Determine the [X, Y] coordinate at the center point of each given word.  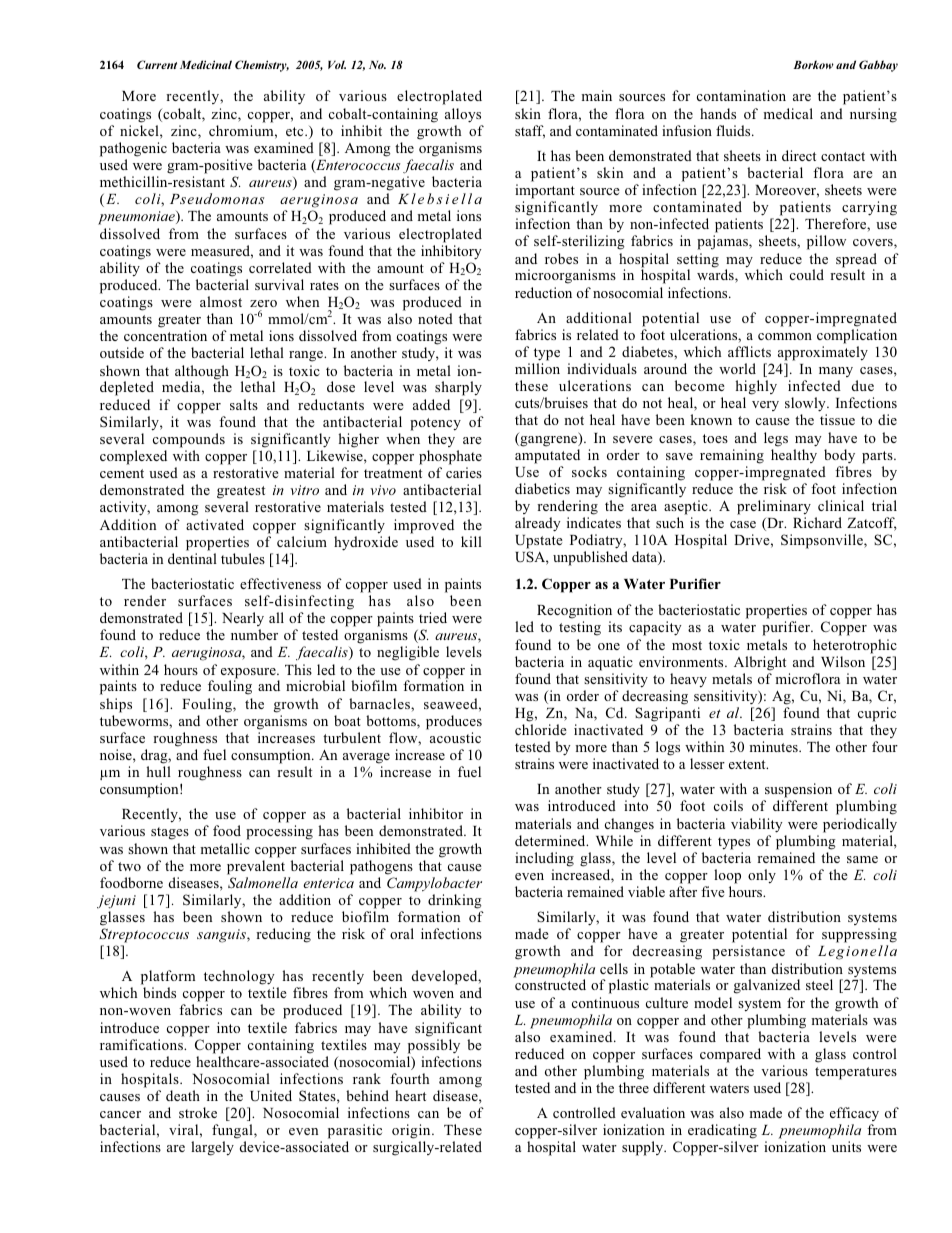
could [807, 274]
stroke [198, 1112]
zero [263, 303]
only [762, 876]
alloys [463, 115]
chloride [541, 729]
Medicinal [206, 64]
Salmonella [263, 882]
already [538, 524]
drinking [455, 901]
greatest [241, 492]
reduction [543, 292]
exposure [249, 674]
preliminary [774, 507]
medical [788, 113]
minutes [774, 746]
